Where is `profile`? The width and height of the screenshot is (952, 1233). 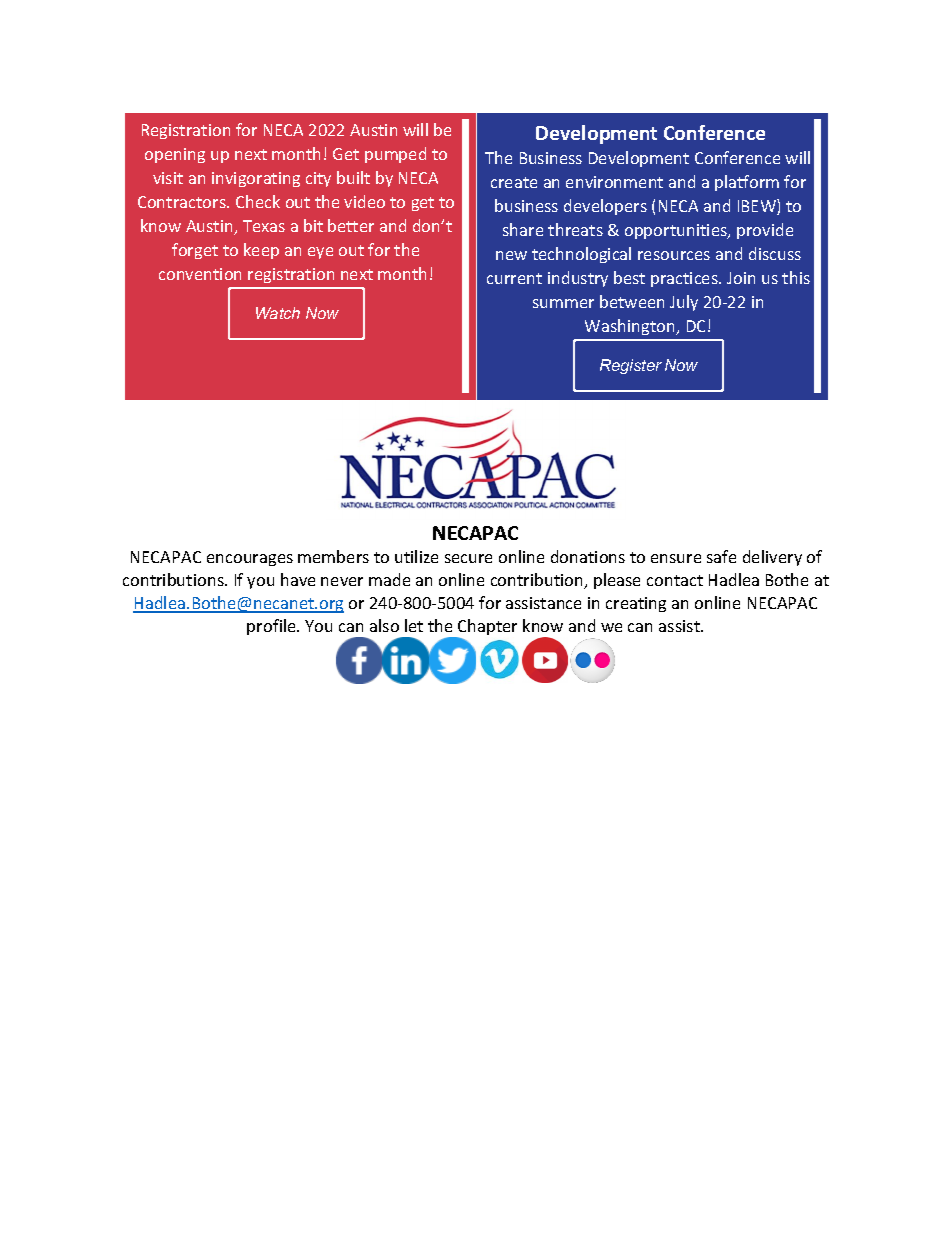 profile is located at coordinates (272, 627).
